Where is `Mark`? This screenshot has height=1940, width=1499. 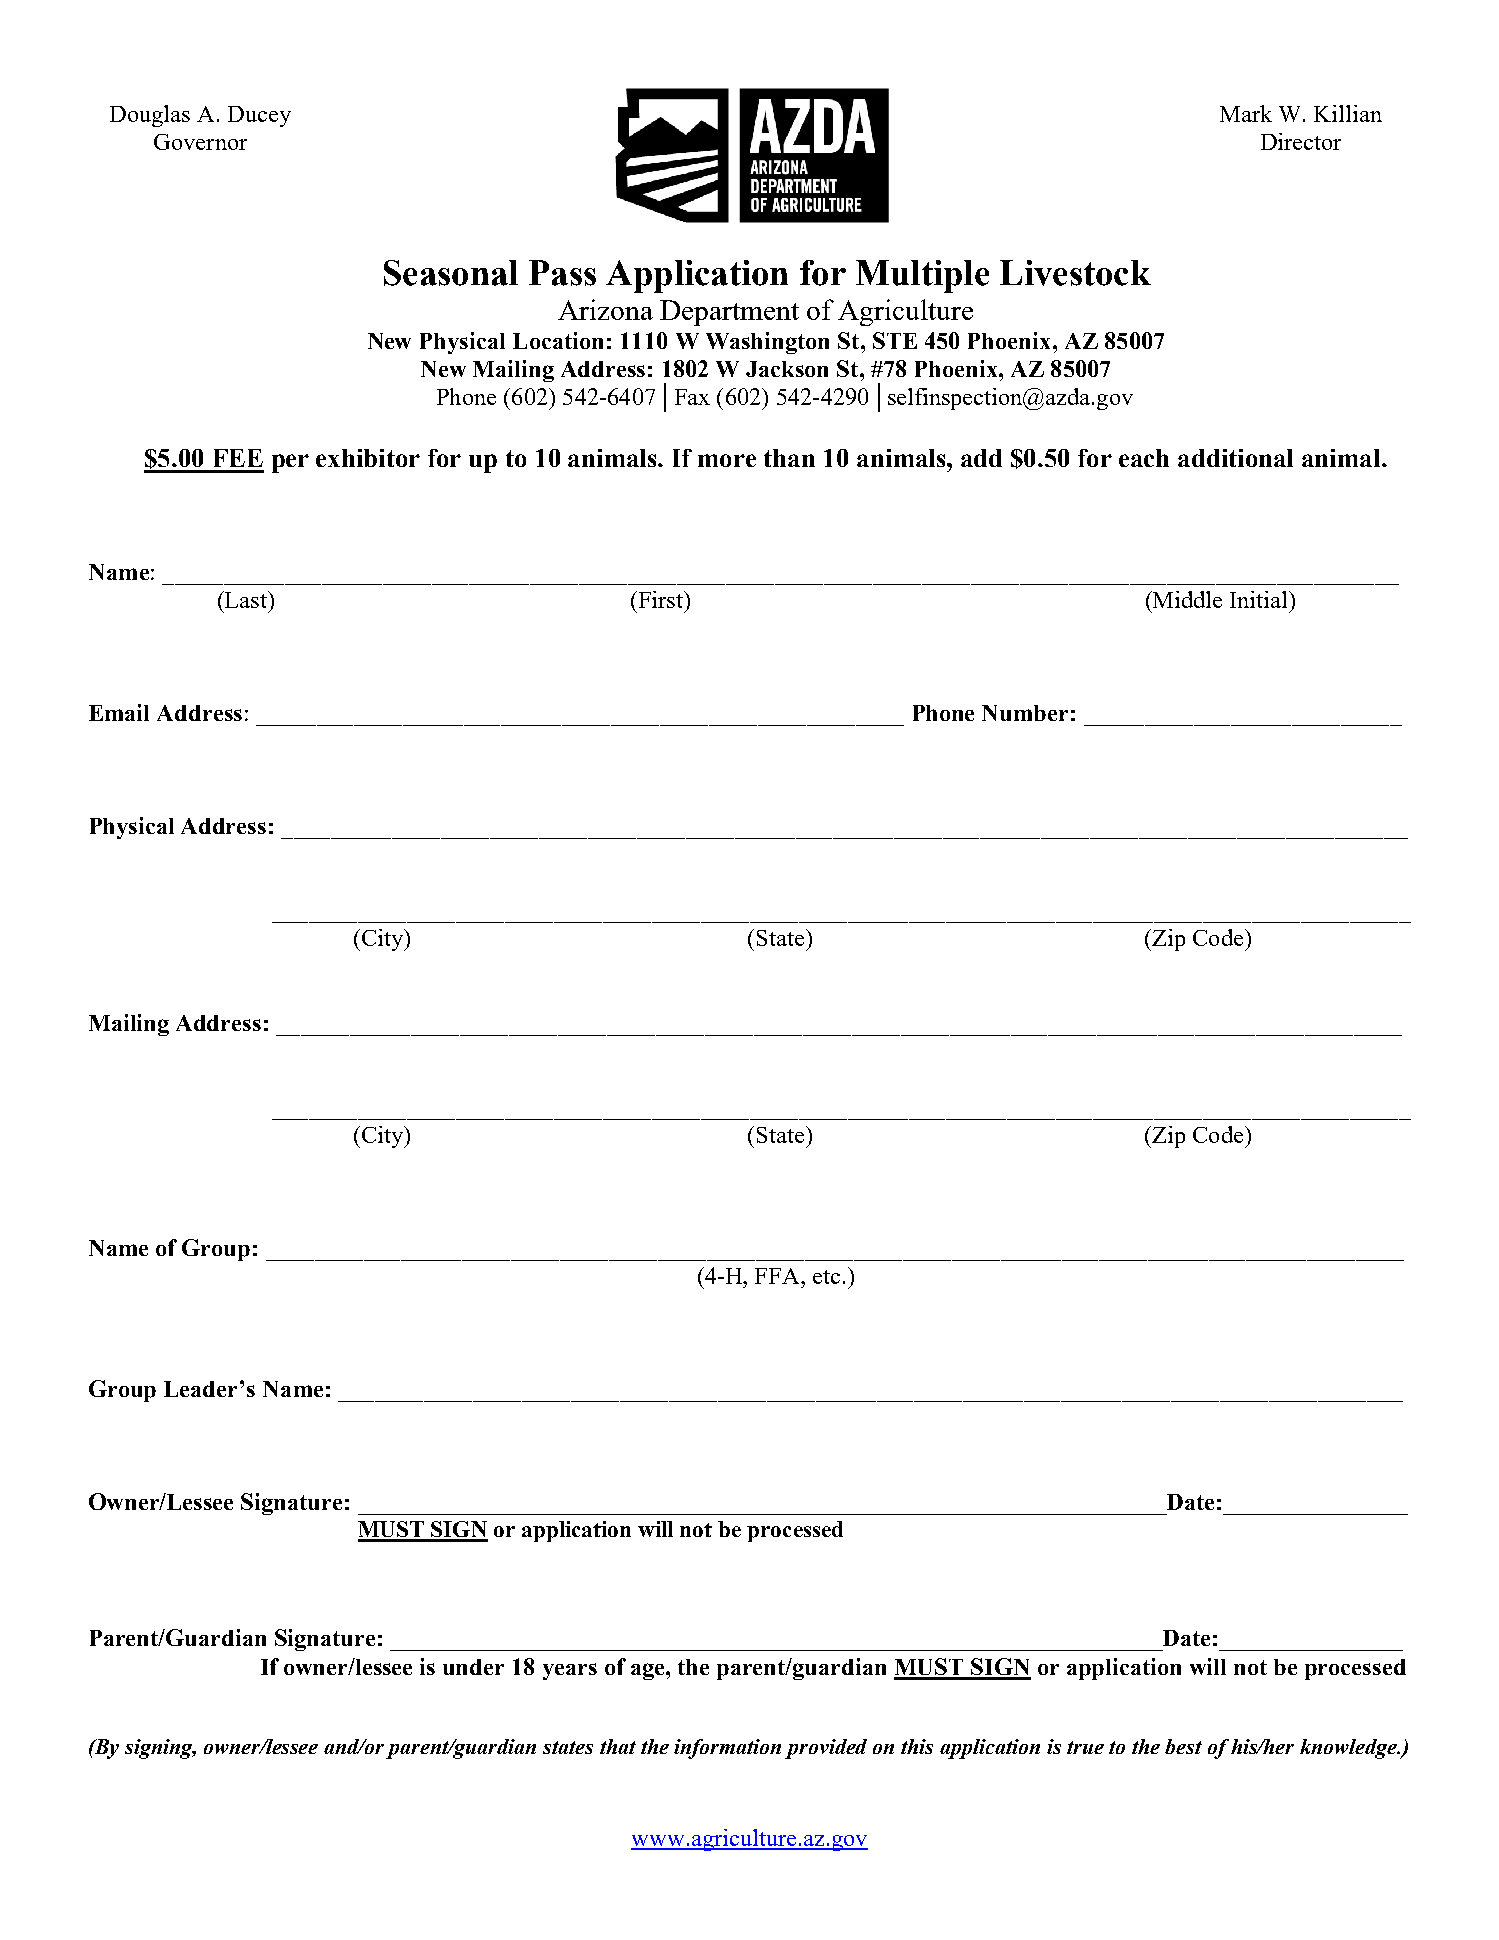
Mark is located at coordinates (1246, 113).
